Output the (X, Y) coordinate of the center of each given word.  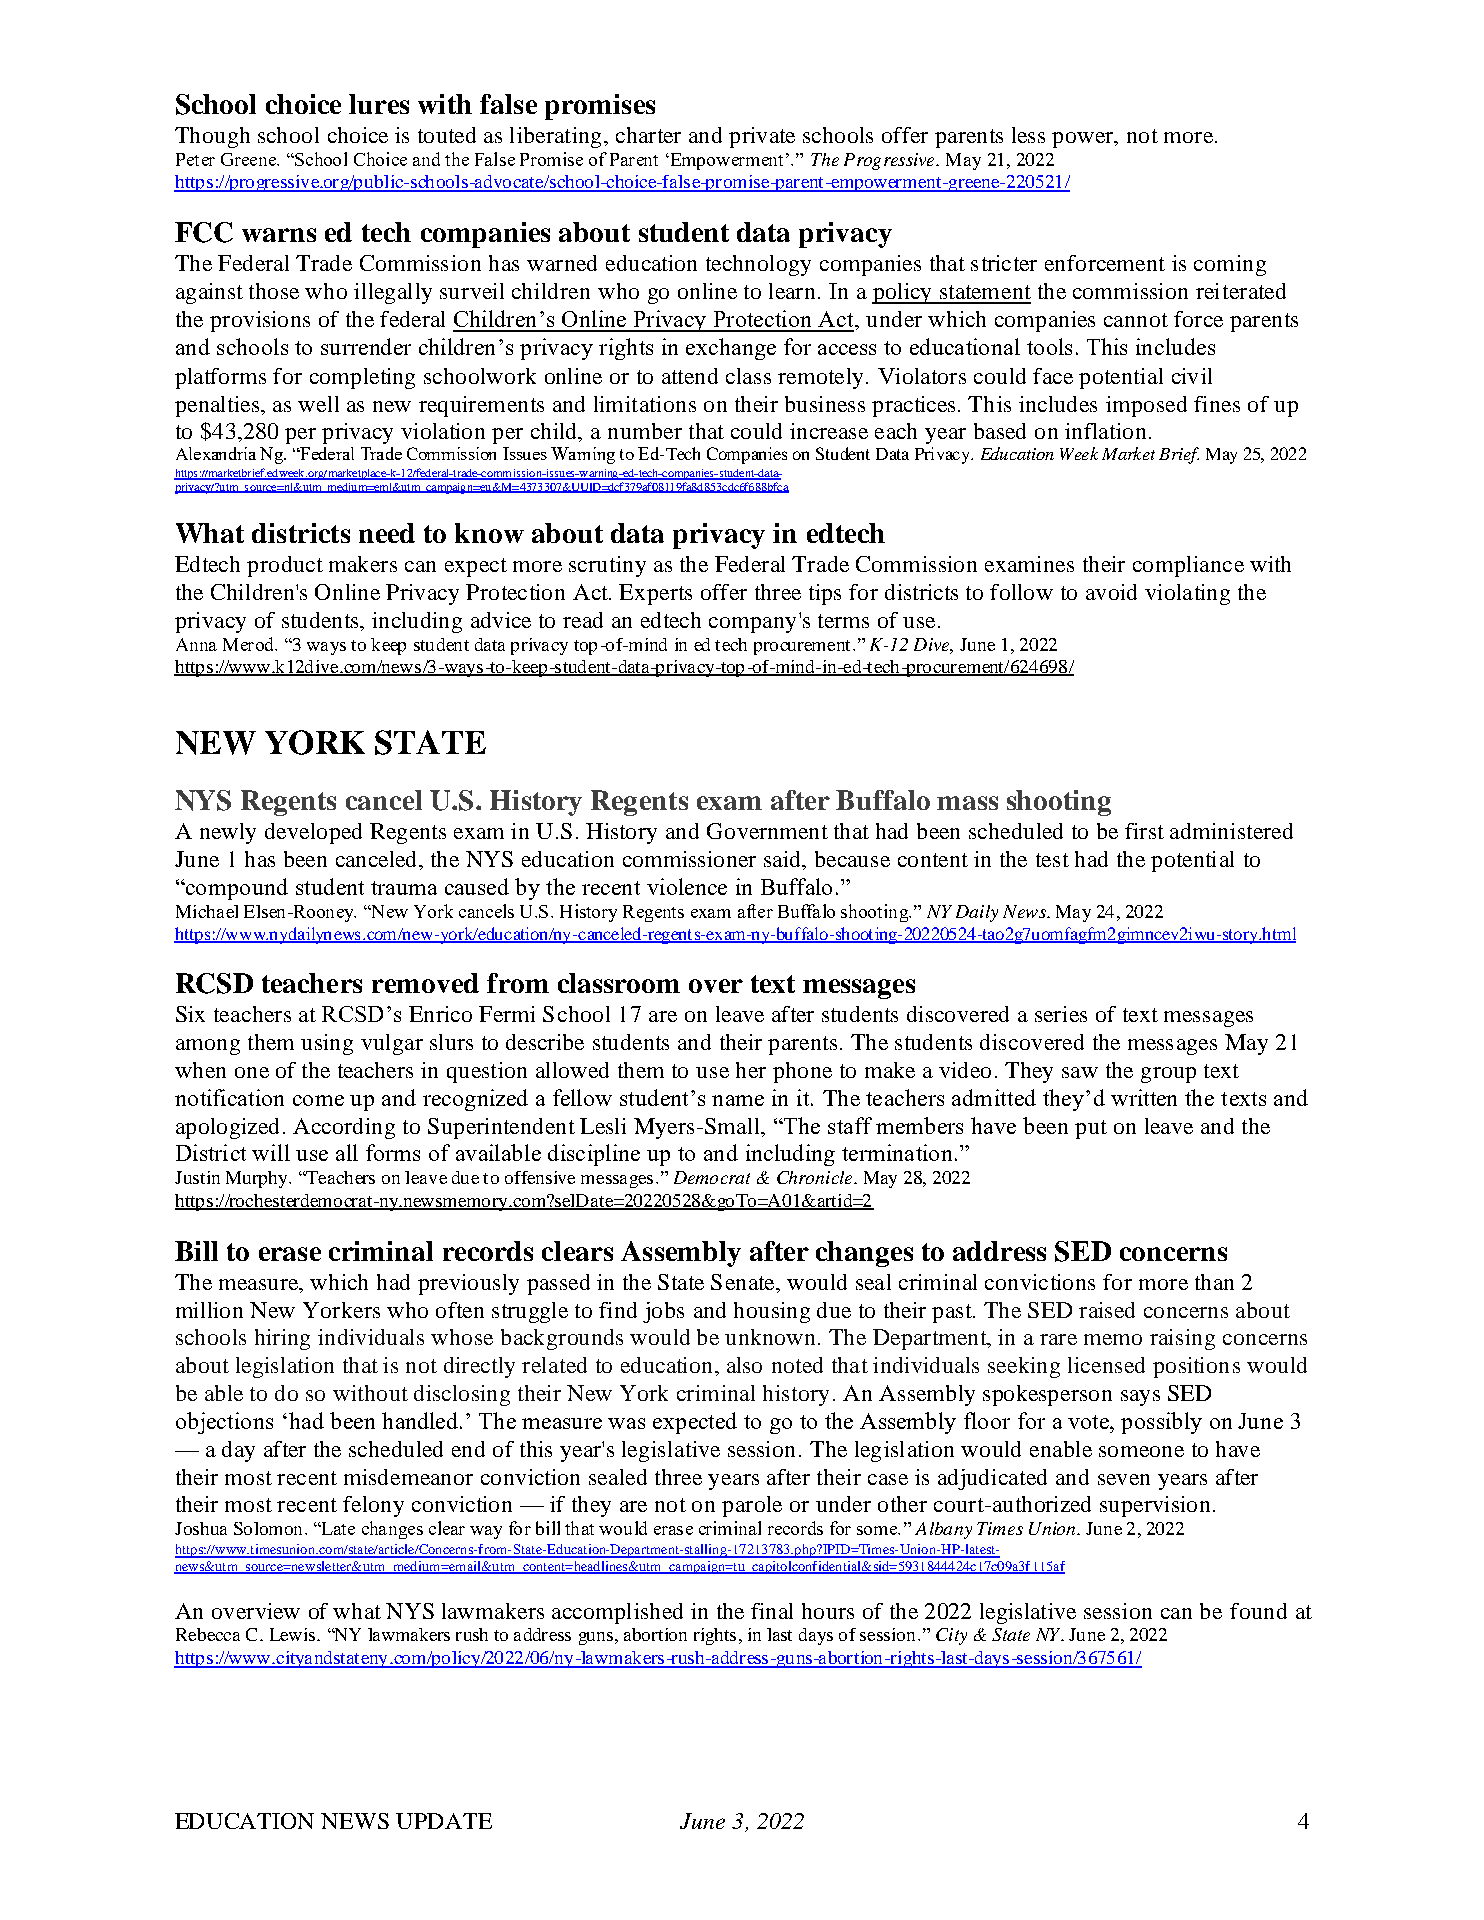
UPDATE (444, 1821)
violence (687, 886)
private (762, 137)
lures (379, 104)
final (772, 1611)
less (1028, 135)
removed (425, 983)
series (1061, 1014)
